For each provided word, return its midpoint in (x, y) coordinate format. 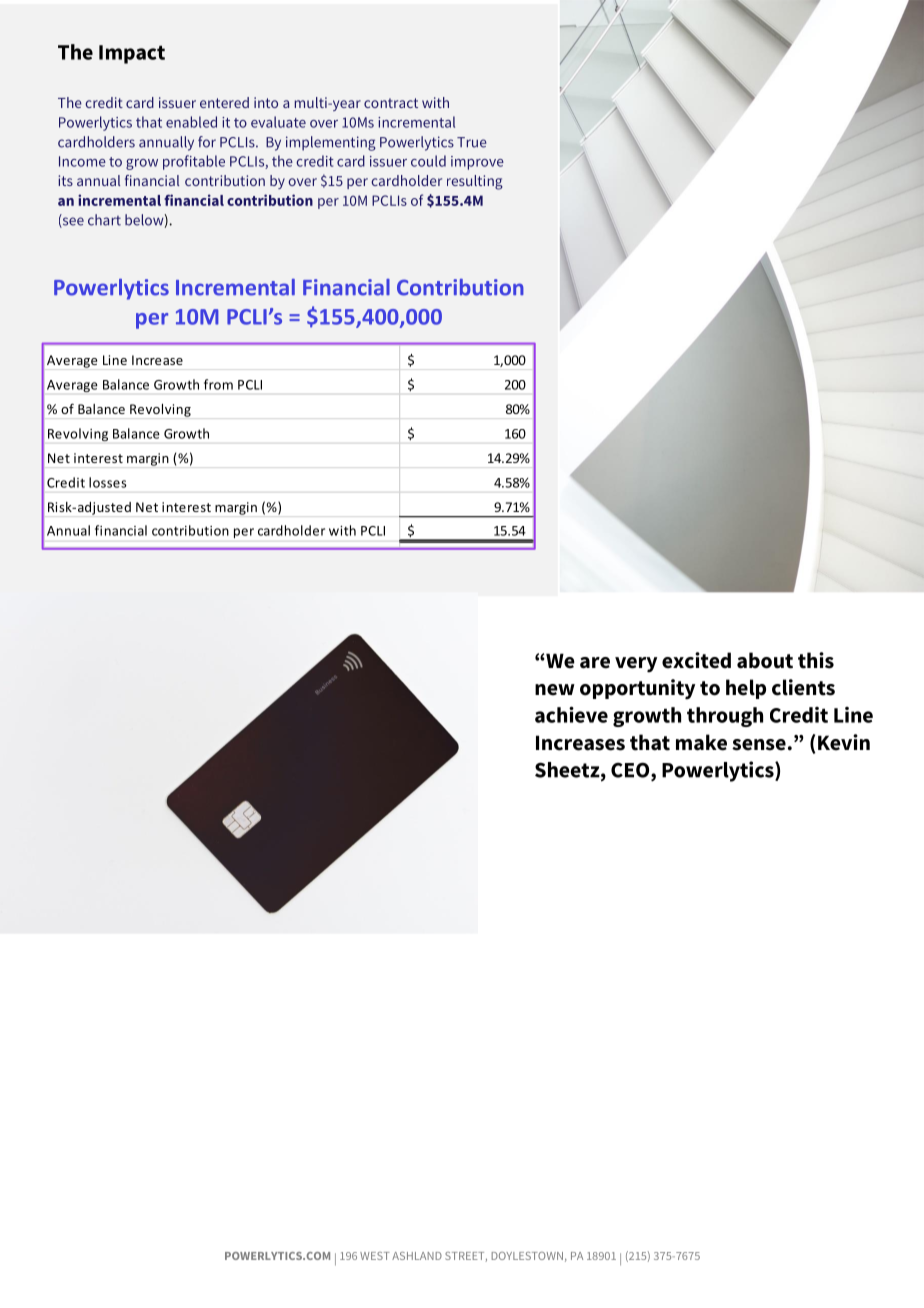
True (472, 142)
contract (391, 103)
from (218, 384)
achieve (571, 714)
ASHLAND (417, 1256)
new (555, 690)
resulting (475, 182)
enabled (191, 122)
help (746, 689)
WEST (375, 1256)
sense (759, 745)
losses (108, 482)
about (765, 660)
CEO (631, 771)
